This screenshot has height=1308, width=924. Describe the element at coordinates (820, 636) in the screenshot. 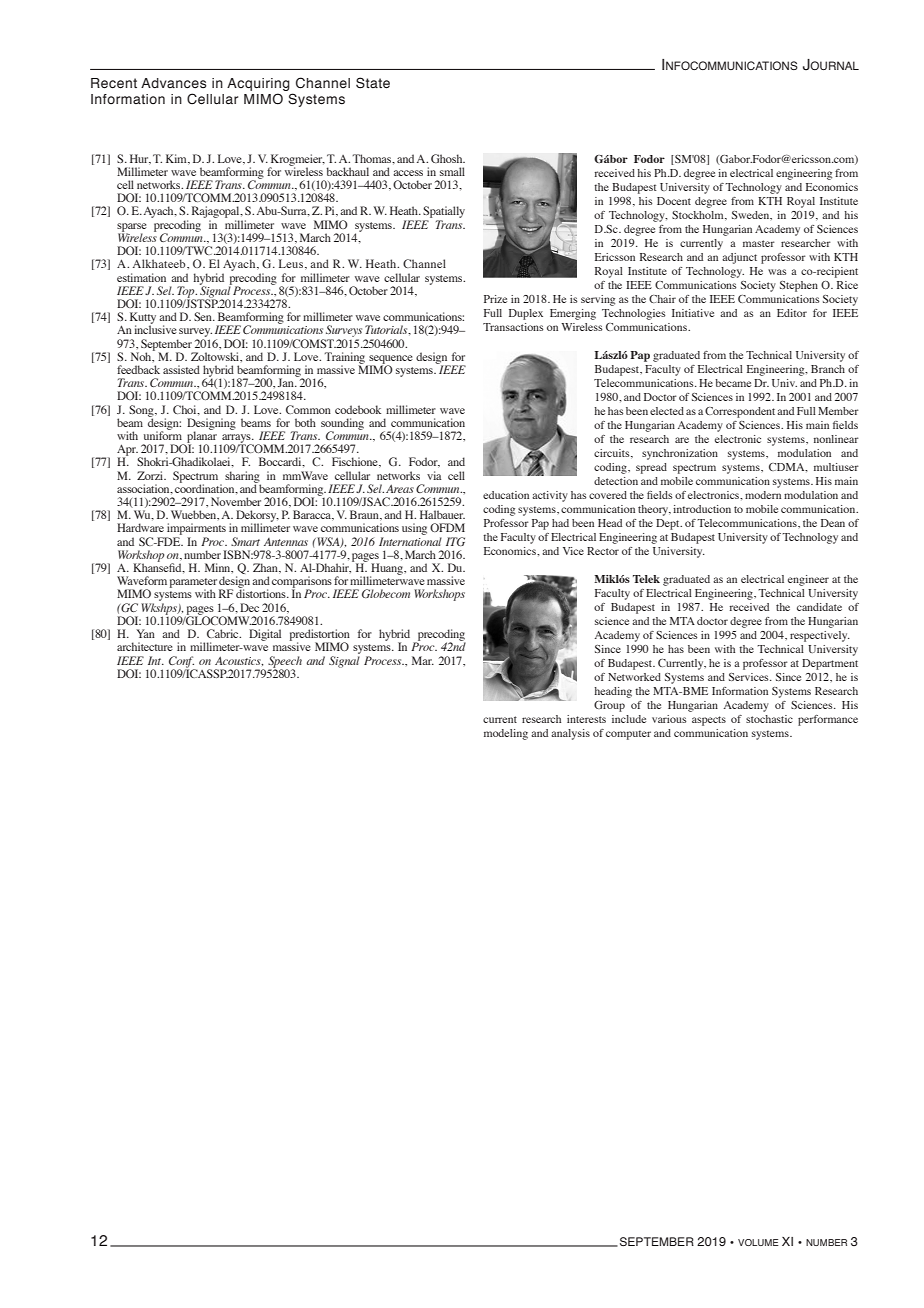

I see `respectively` at that location.
